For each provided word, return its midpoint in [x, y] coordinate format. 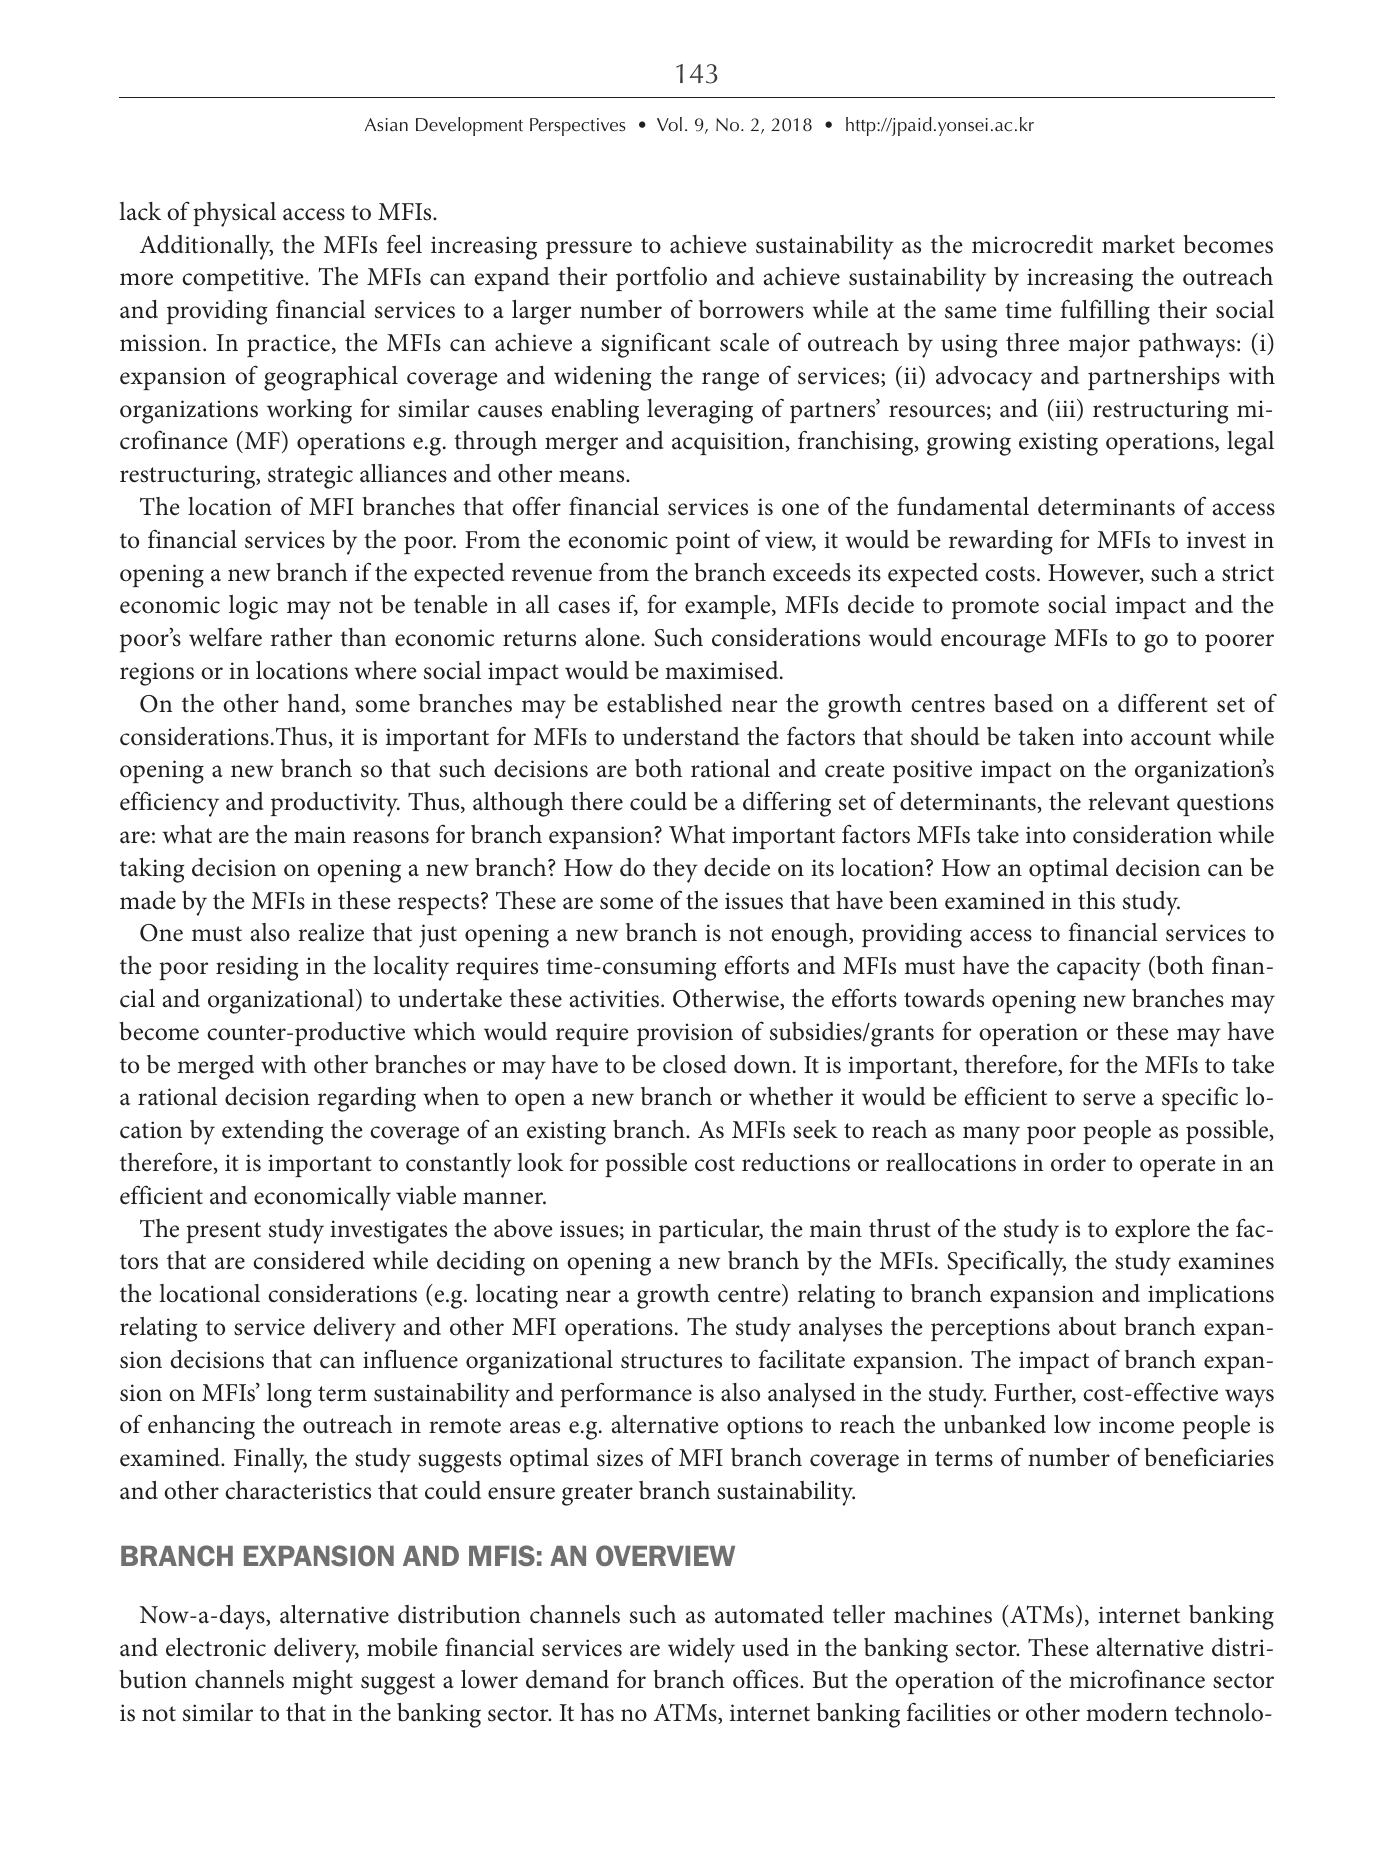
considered [309, 1260]
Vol [669, 124]
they [675, 870]
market [1138, 244]
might [322, 1682]
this [1096, 900]
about [1087, 1326]
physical [234, 214]
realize [331, 932]
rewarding [1001, 542]
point [703, 542]
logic [253, 607]
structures [671, 1361]
